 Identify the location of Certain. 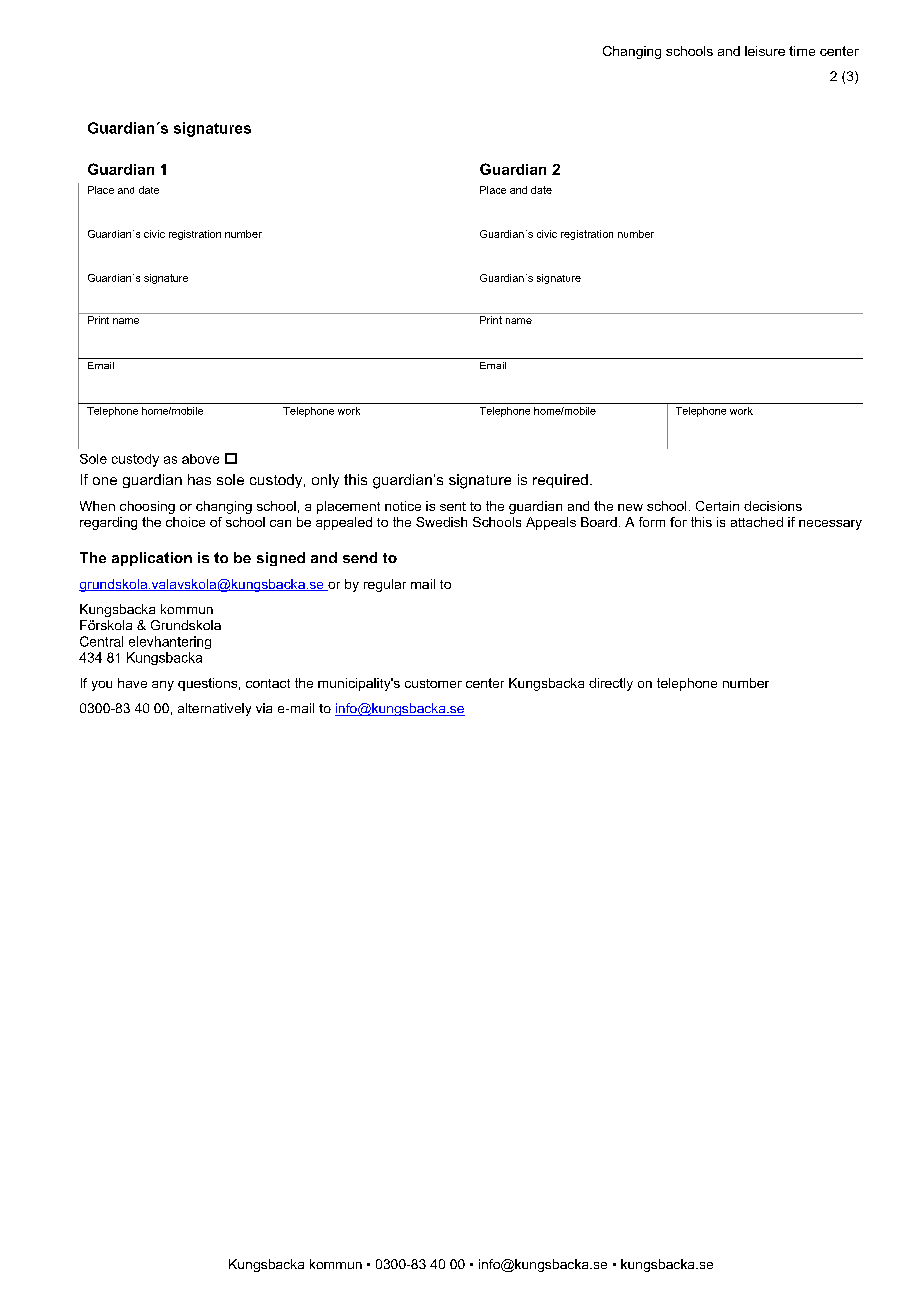
(717, 506).
